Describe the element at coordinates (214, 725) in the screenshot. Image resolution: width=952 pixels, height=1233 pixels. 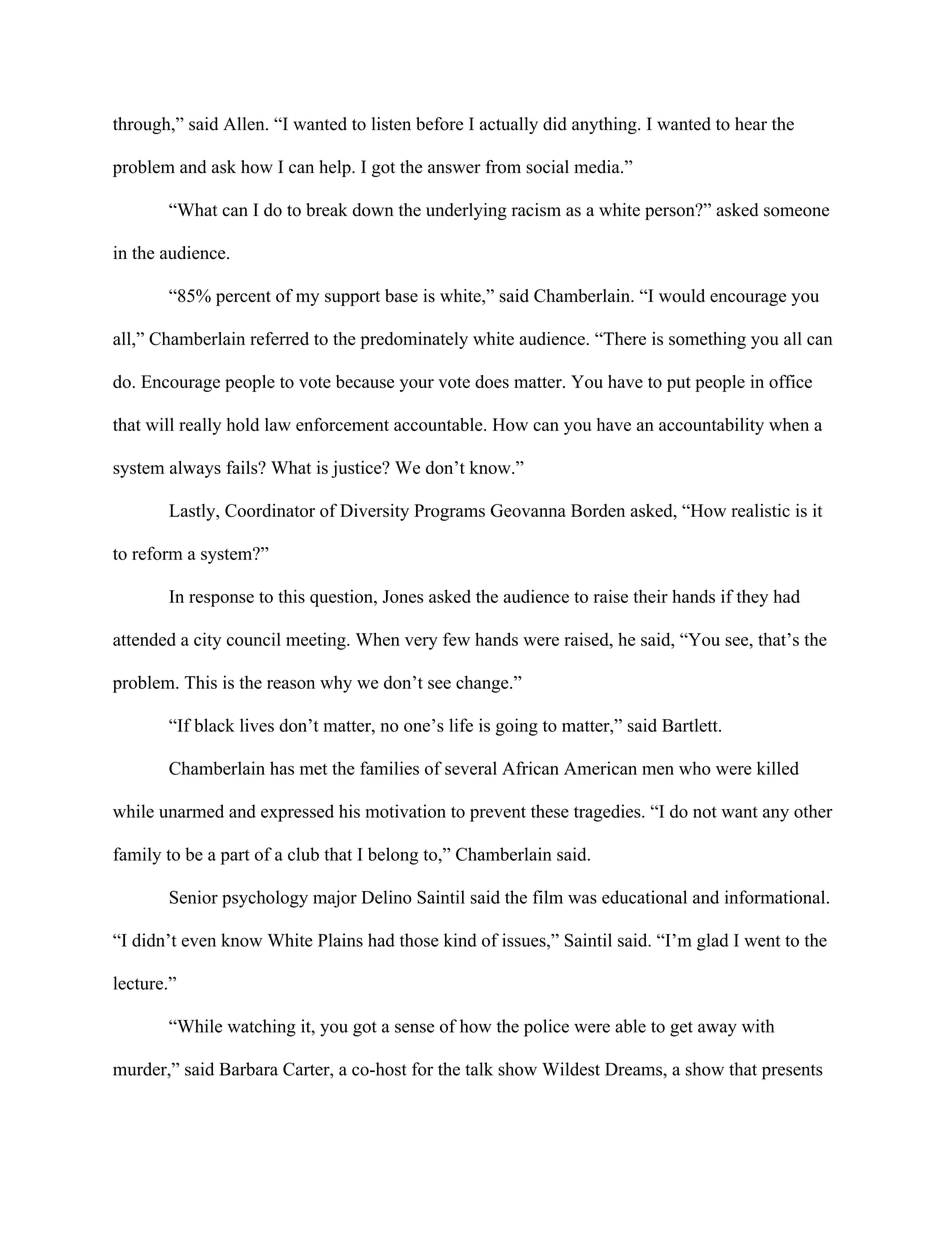
I see `black` at that location.
